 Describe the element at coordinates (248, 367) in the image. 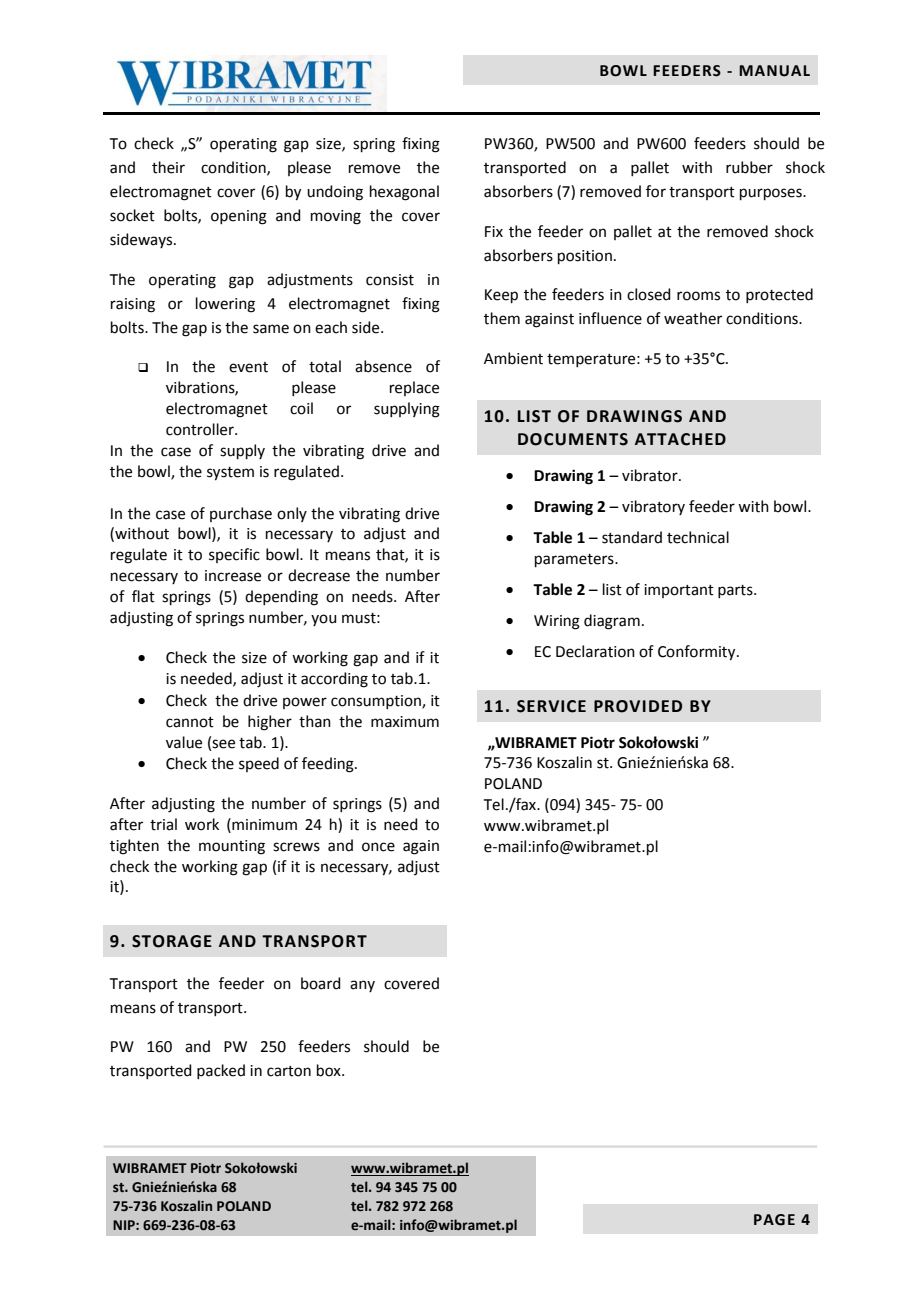

I see `event` at that location.
